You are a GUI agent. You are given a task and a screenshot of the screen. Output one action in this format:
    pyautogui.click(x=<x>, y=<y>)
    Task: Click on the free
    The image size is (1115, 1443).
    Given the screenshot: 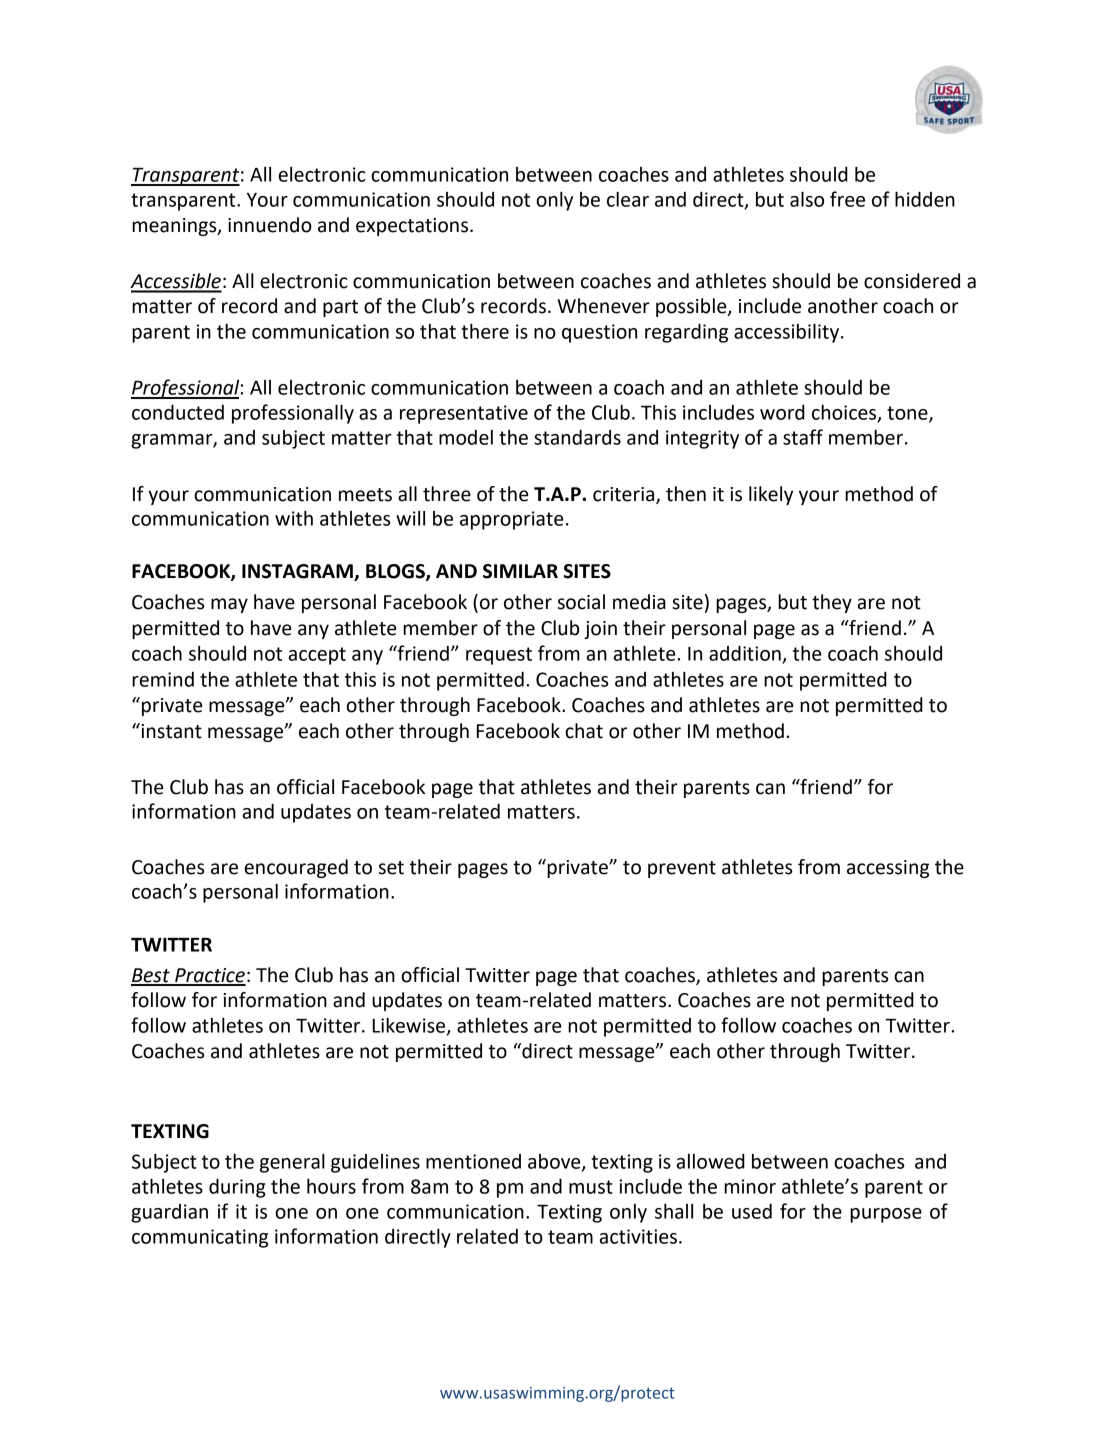 What is the action you would take?
    pyautogui.click(x=847, y=199)
